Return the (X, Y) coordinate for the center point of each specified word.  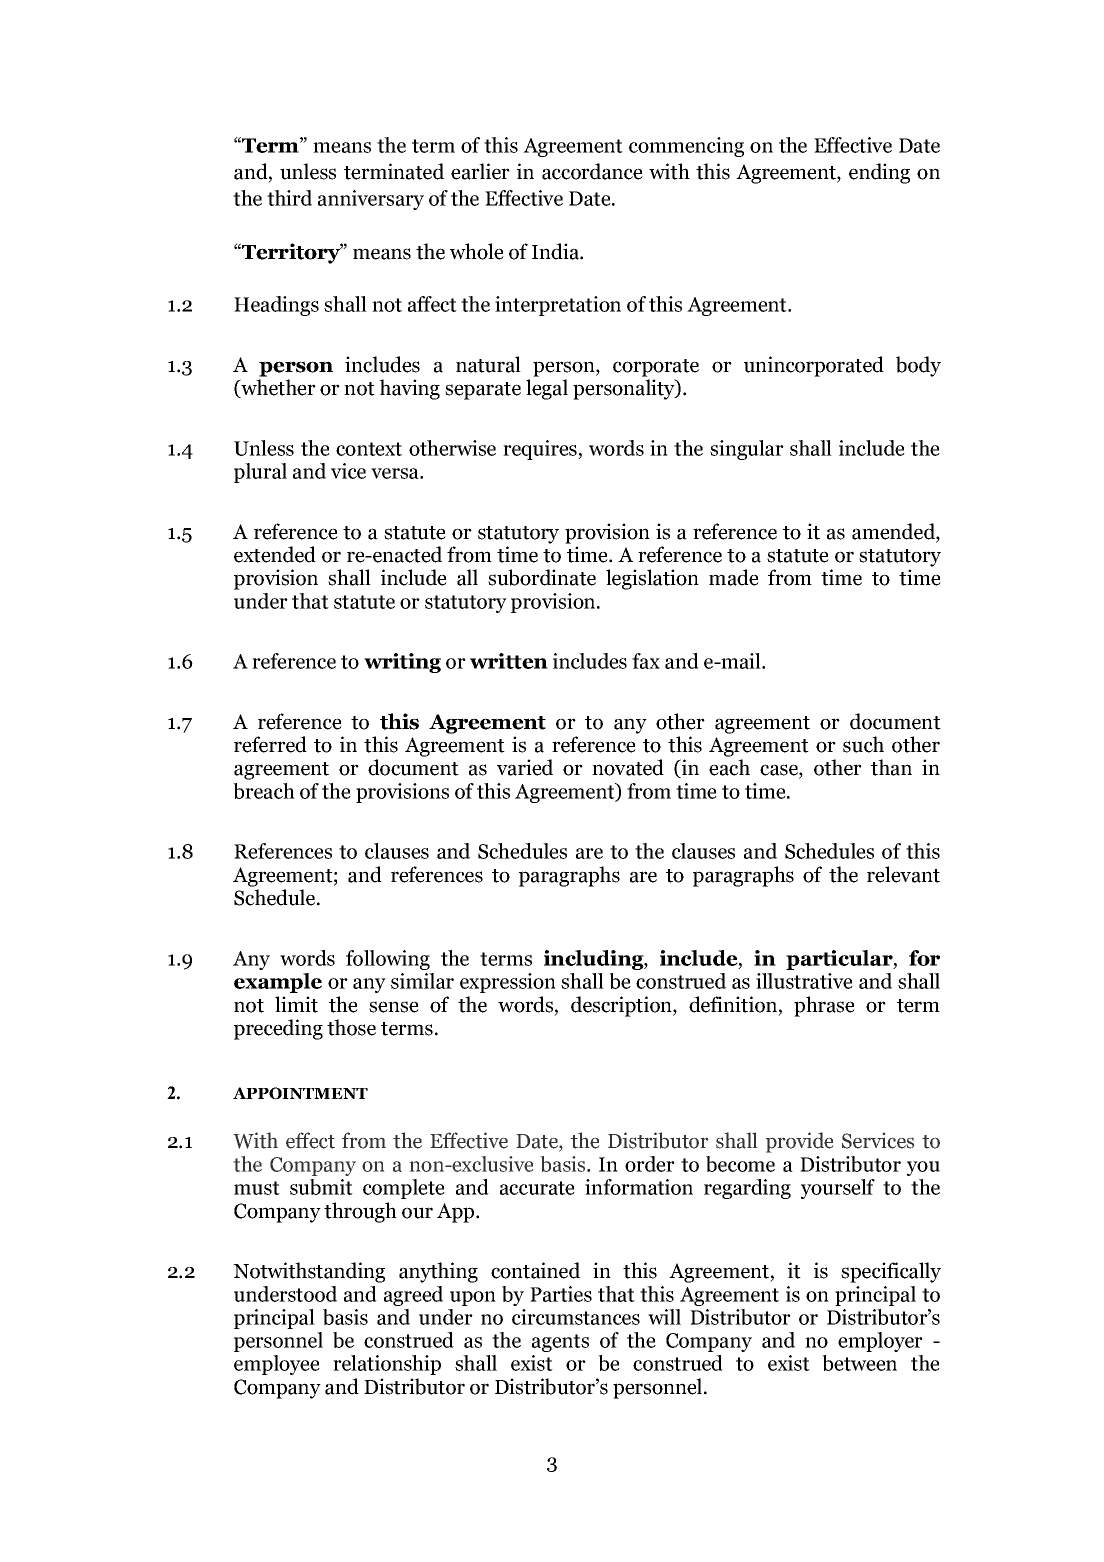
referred (270, 744)
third (289, 198)
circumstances (576, 1317)
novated (628, 767)
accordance (592, 171)
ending (879, 173)
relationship (387, 1365)
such (863, 744)
